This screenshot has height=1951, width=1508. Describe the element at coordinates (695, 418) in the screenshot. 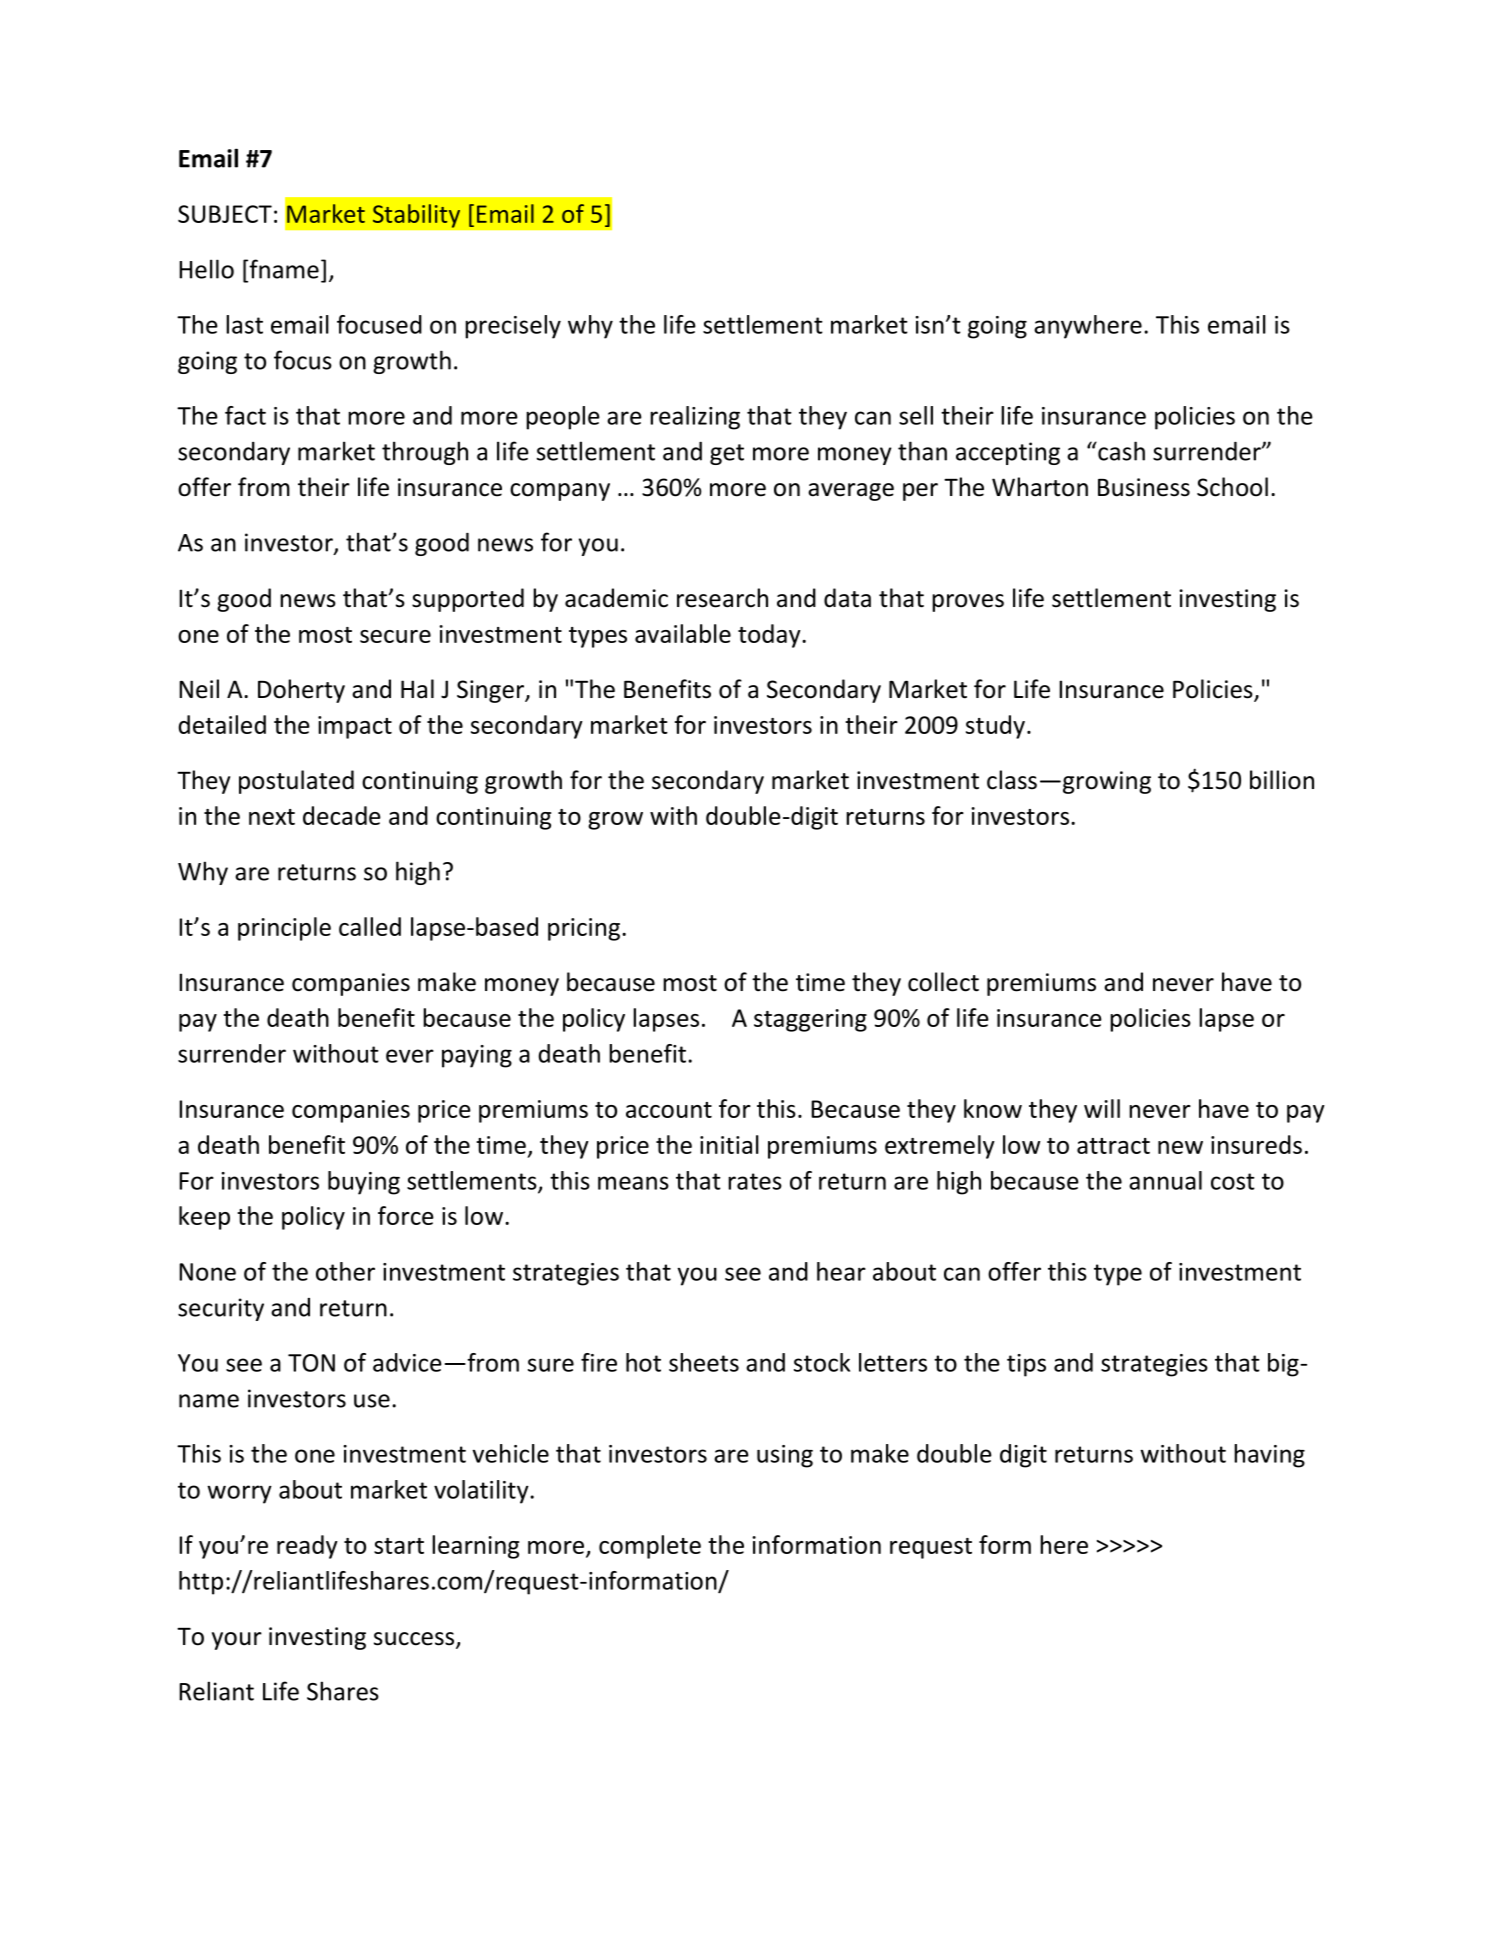

I see `realizing` at that location.
